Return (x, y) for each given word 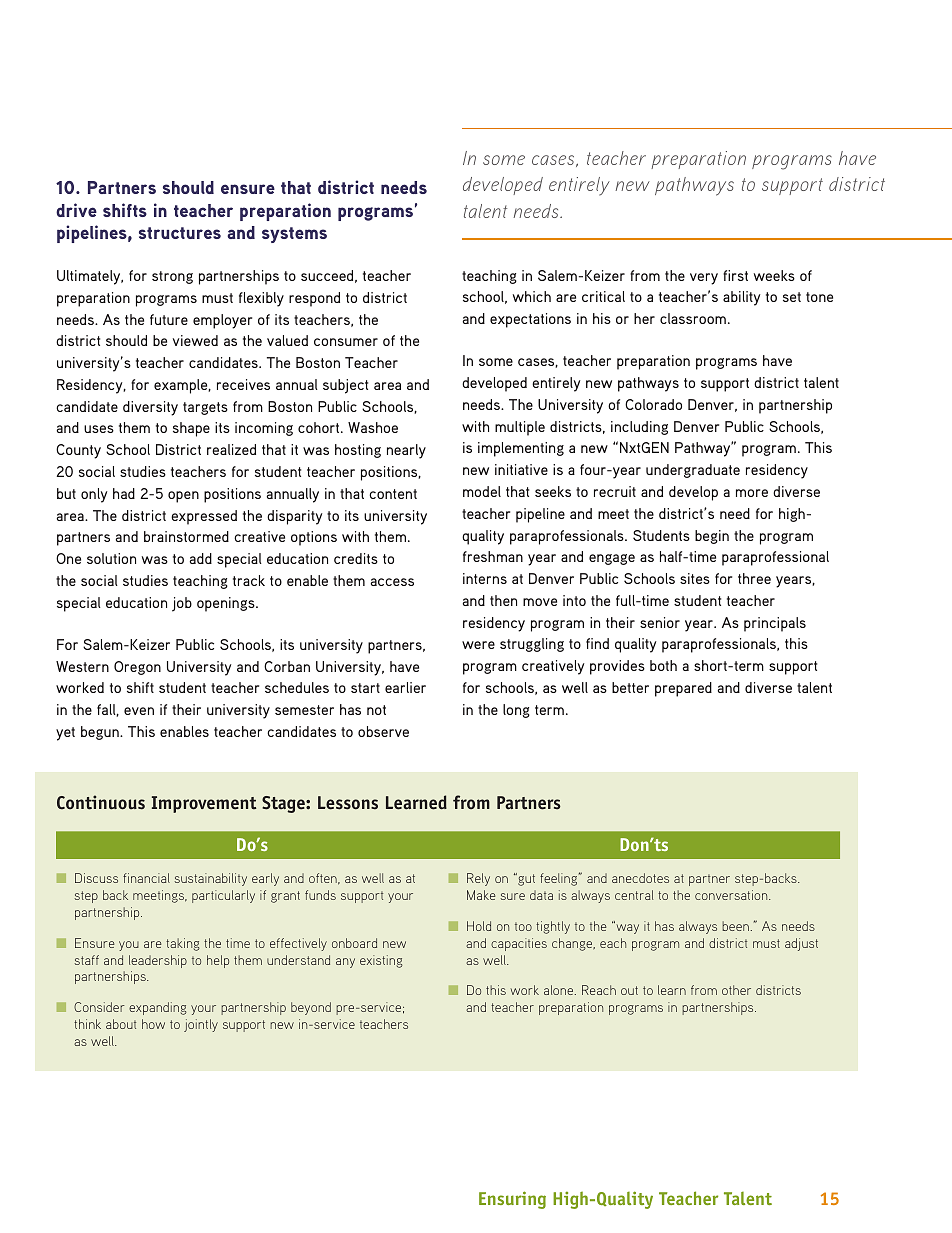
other (736, 990)
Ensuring (512, 1200)
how (153, 1024)
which (532, 296)
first (735, 275)
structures (180, 233)
